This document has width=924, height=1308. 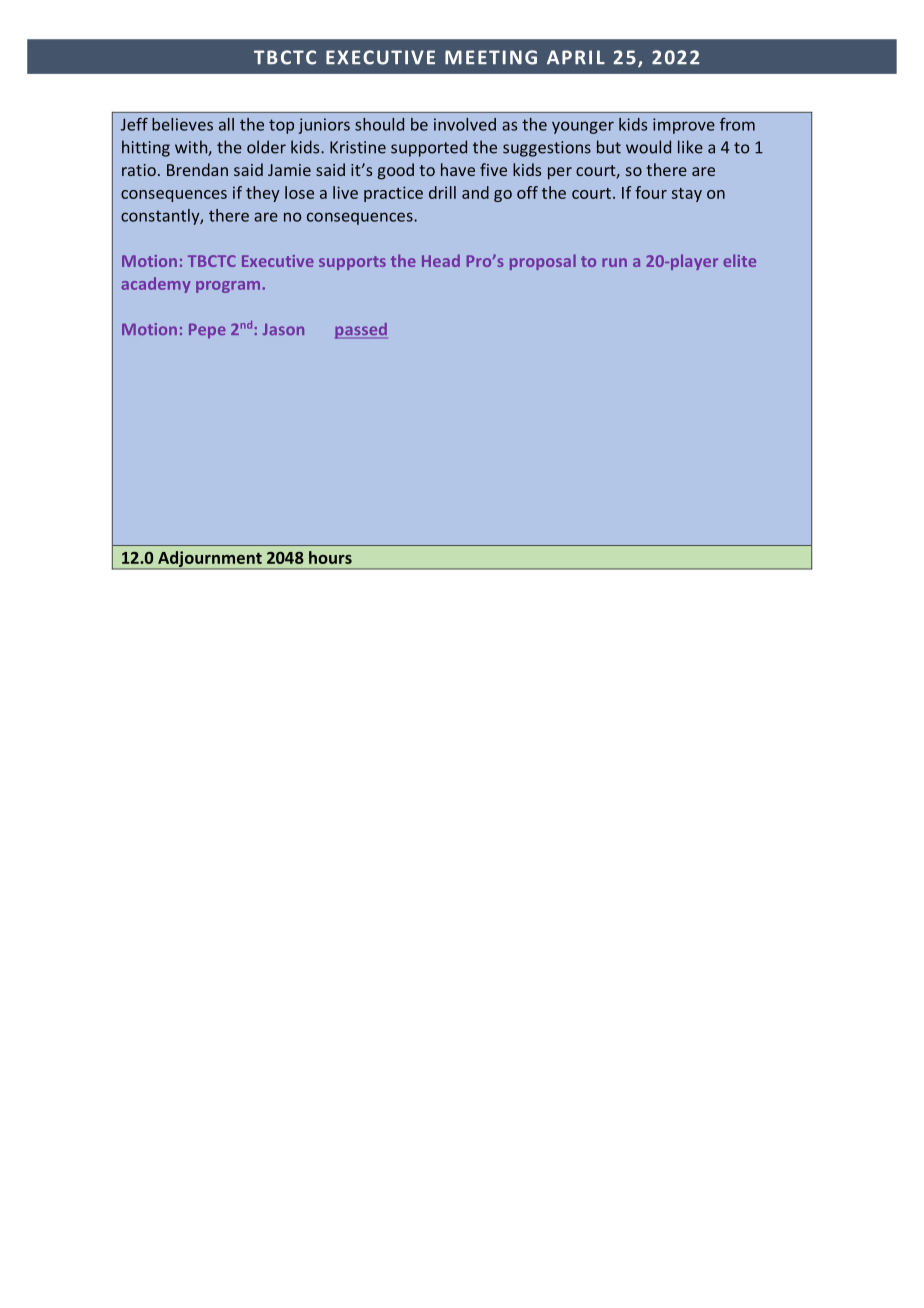 I want to click on all, so click(x=226, y=124).
